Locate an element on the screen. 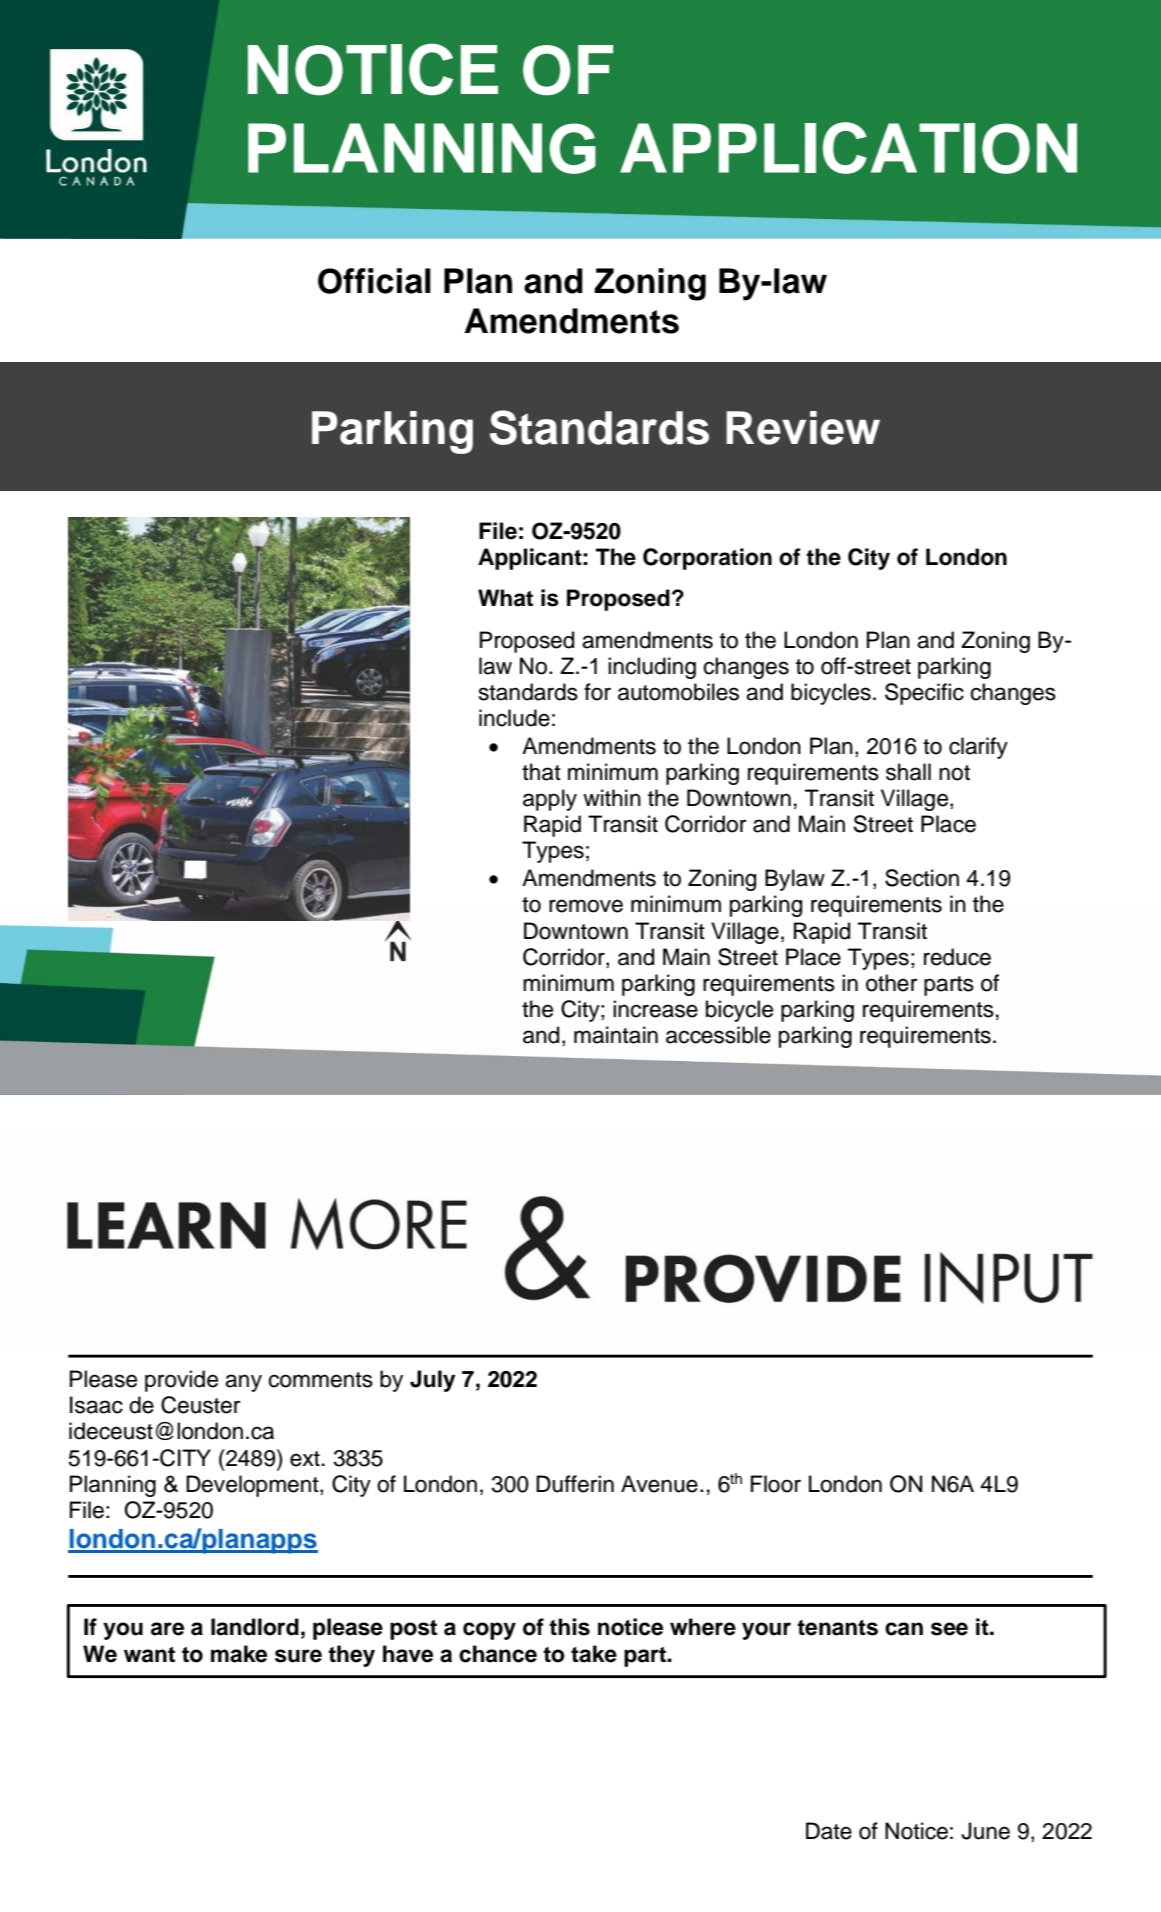  make is located at coordinates (239, 1654).
